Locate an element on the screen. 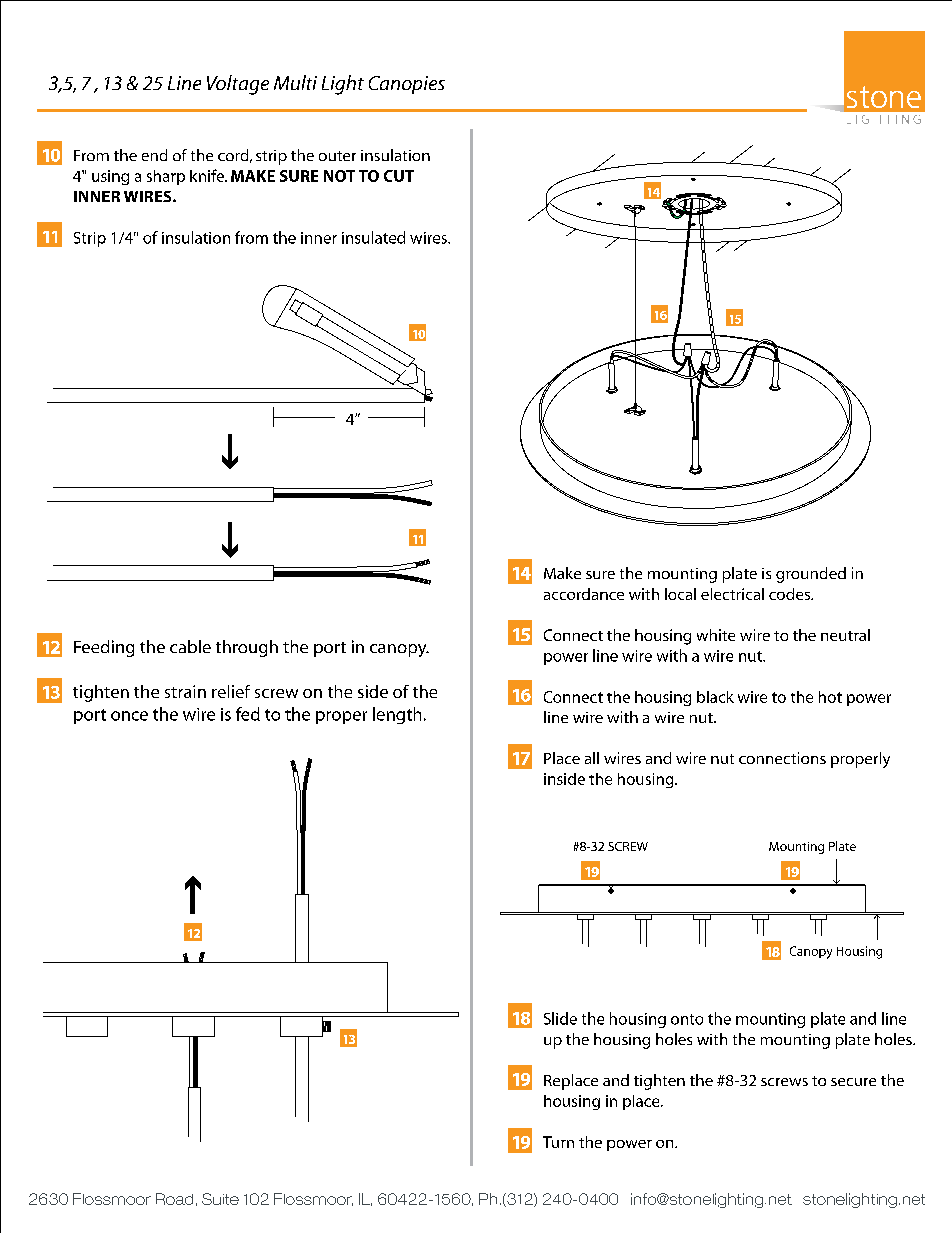 This screenshot has height=1233, width=952. Canopies is located at coordinates (407, 85).
